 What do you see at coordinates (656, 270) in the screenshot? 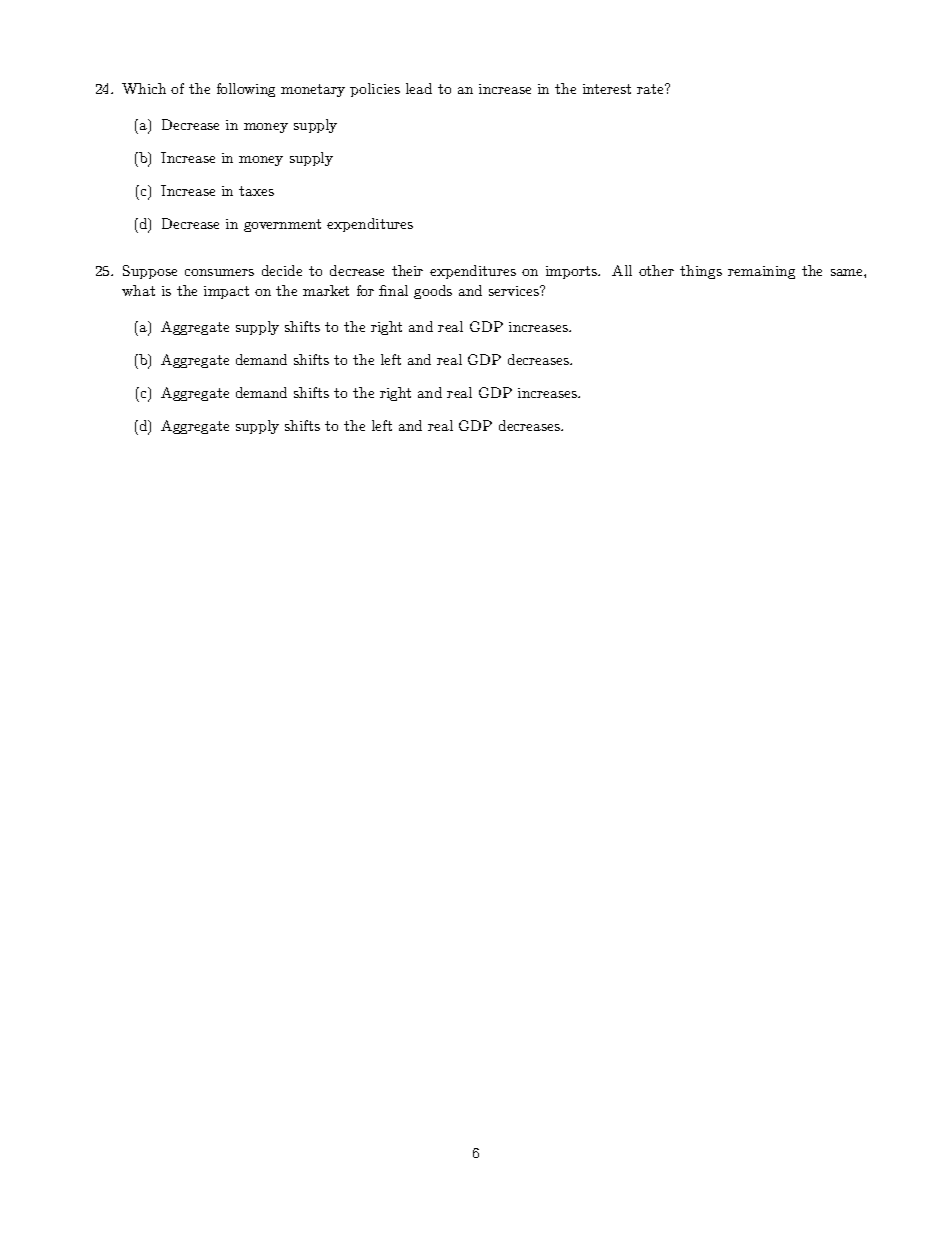
I see `other` at bounding box center [656, 270].
